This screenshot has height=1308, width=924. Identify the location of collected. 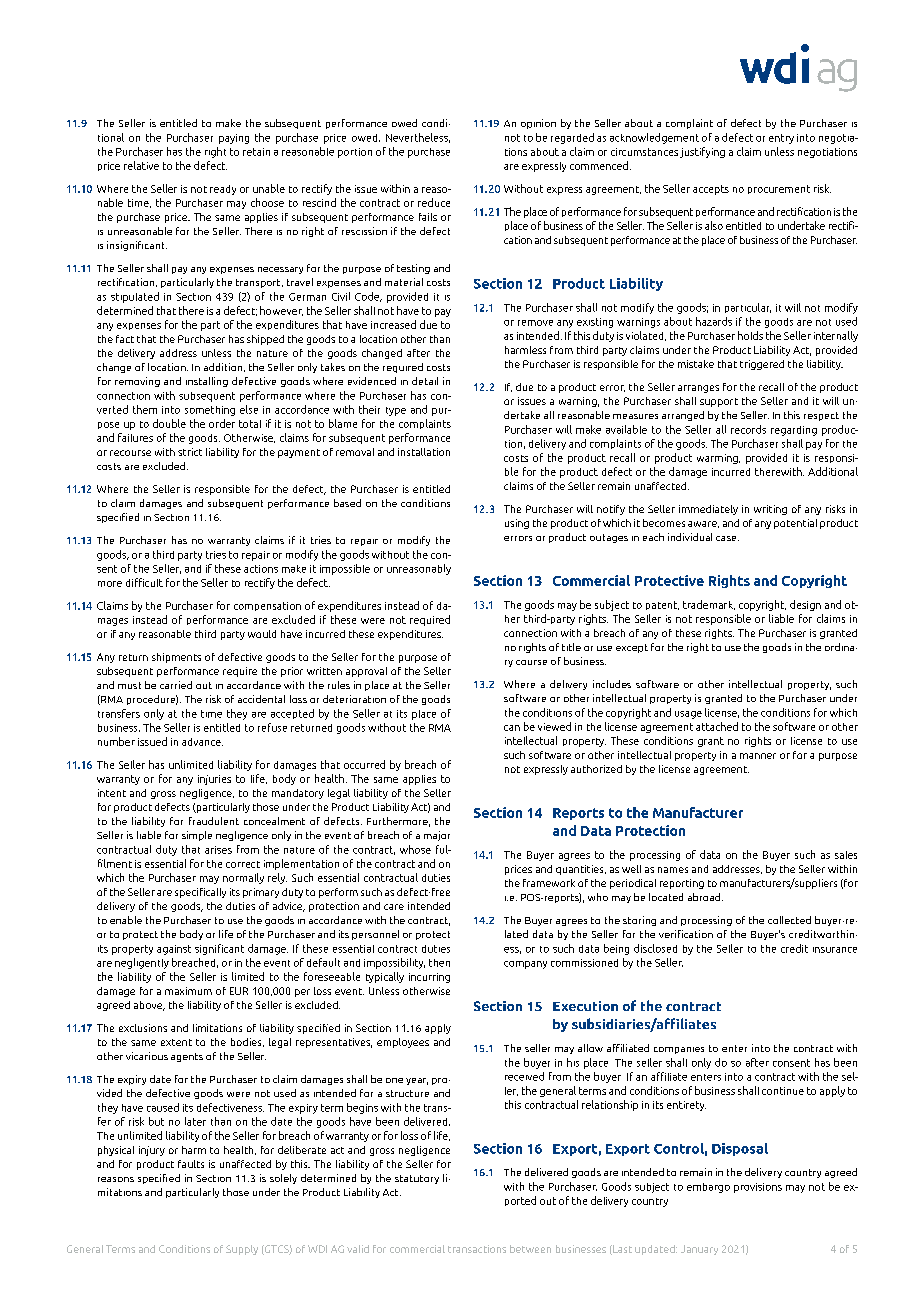
(789, 920).
